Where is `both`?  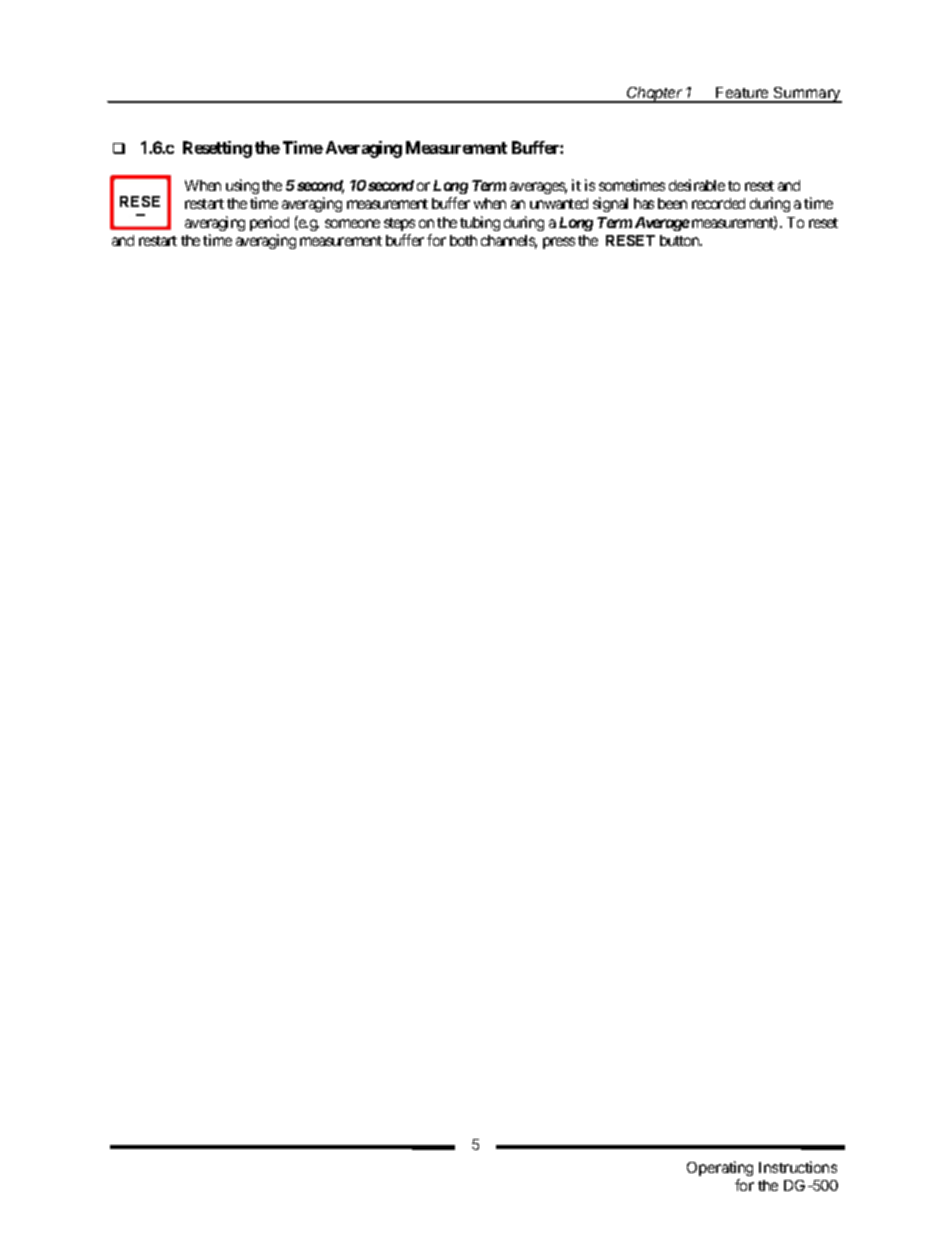 both is located at coordinates (463, 240).
